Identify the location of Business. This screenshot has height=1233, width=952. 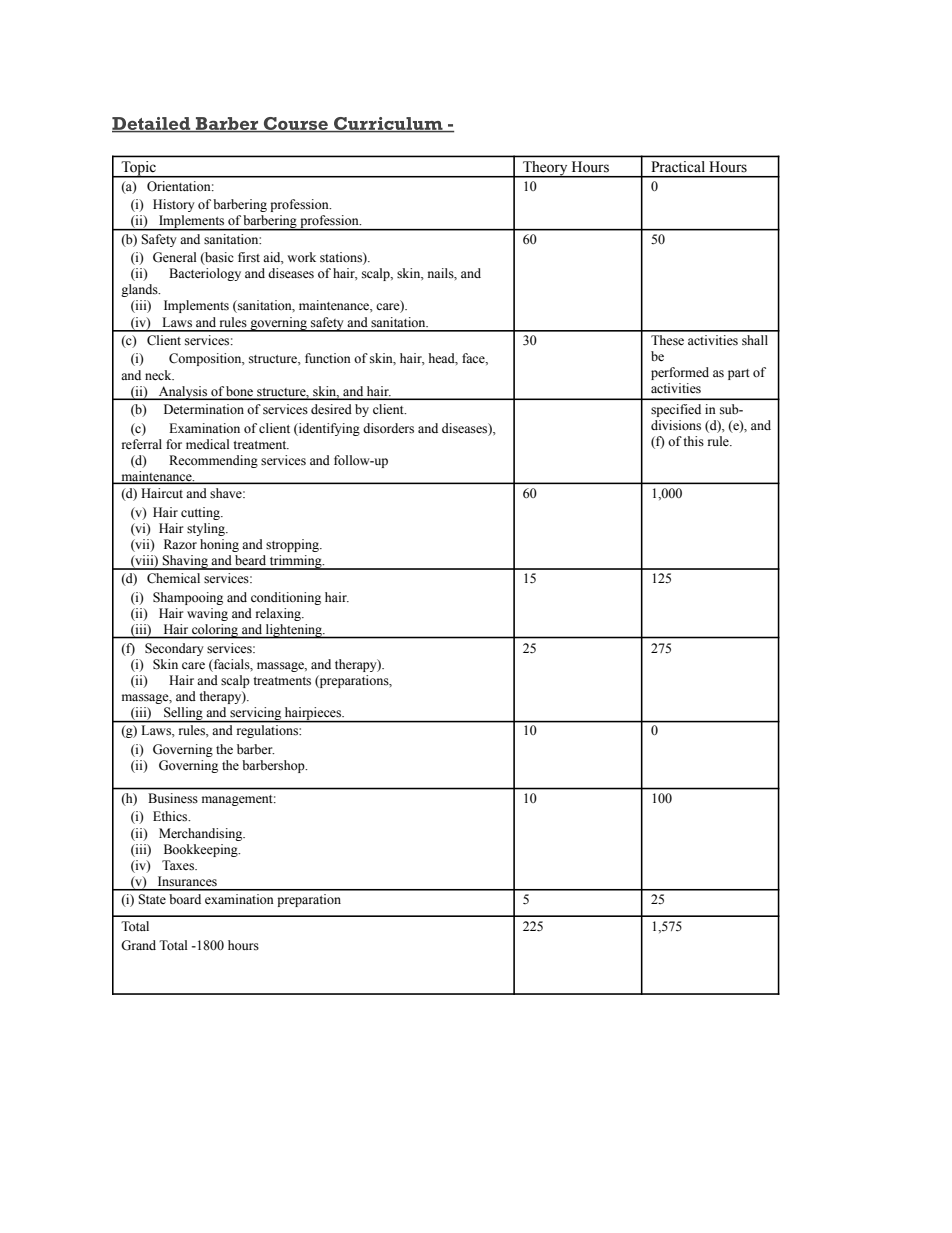
(173, 798).
